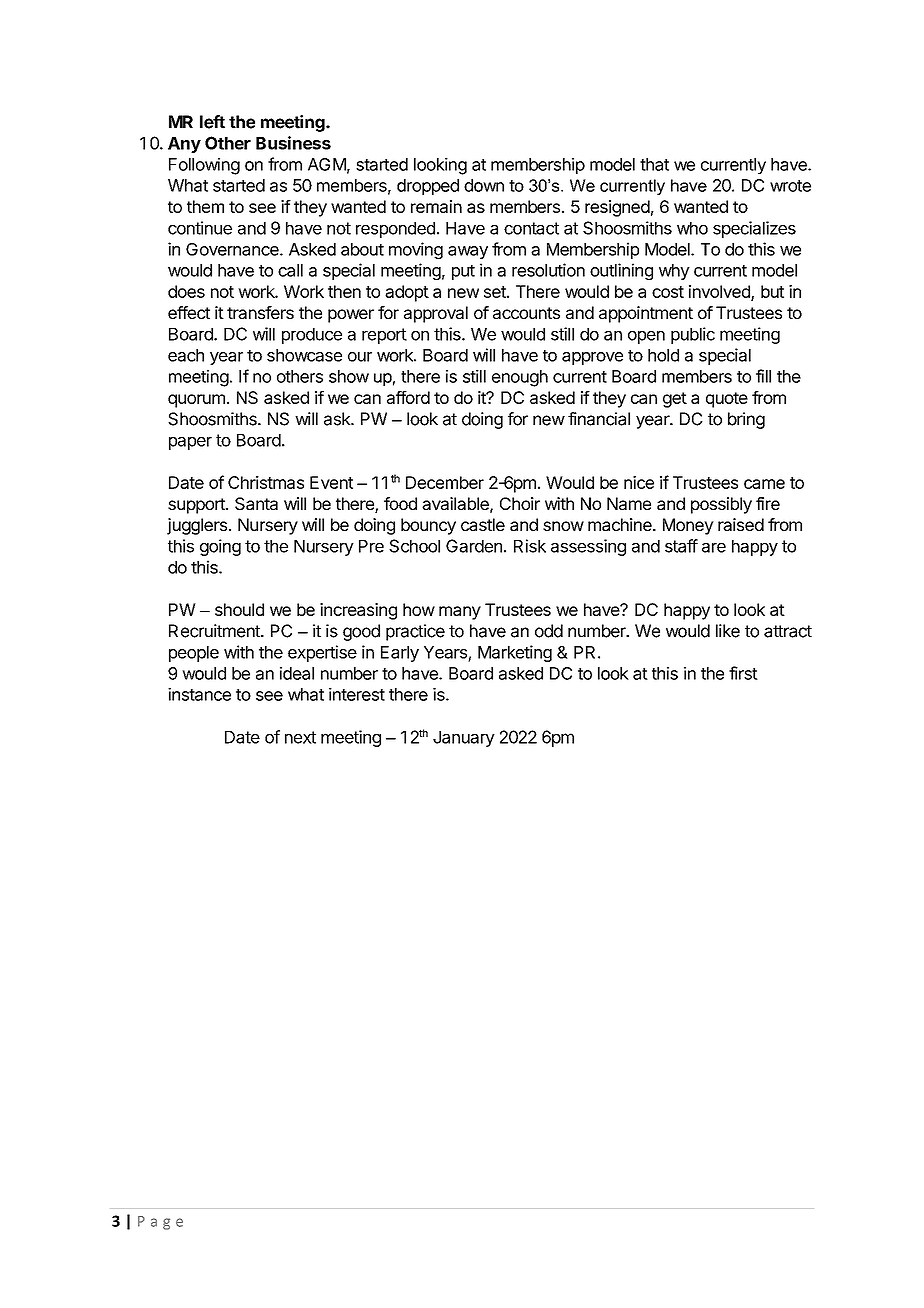 Image resolution: width=924 pixels, height=1308 pixels. What do you see at coordinates (293, 143) in the screenshot?
I see `Business` at bounding box center [293, 143].
